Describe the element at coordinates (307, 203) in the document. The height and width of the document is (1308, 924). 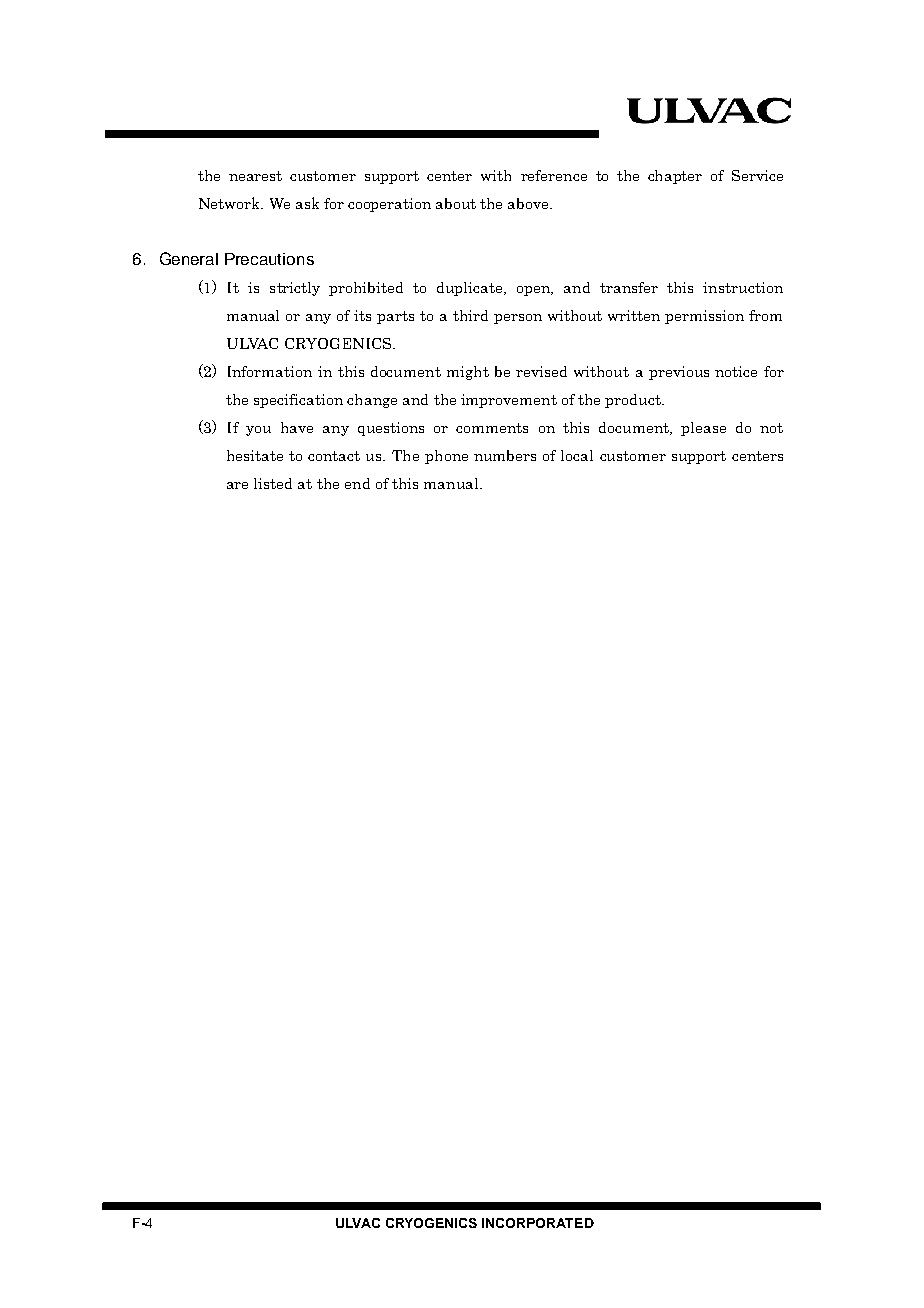
I see `ask` at that location.
